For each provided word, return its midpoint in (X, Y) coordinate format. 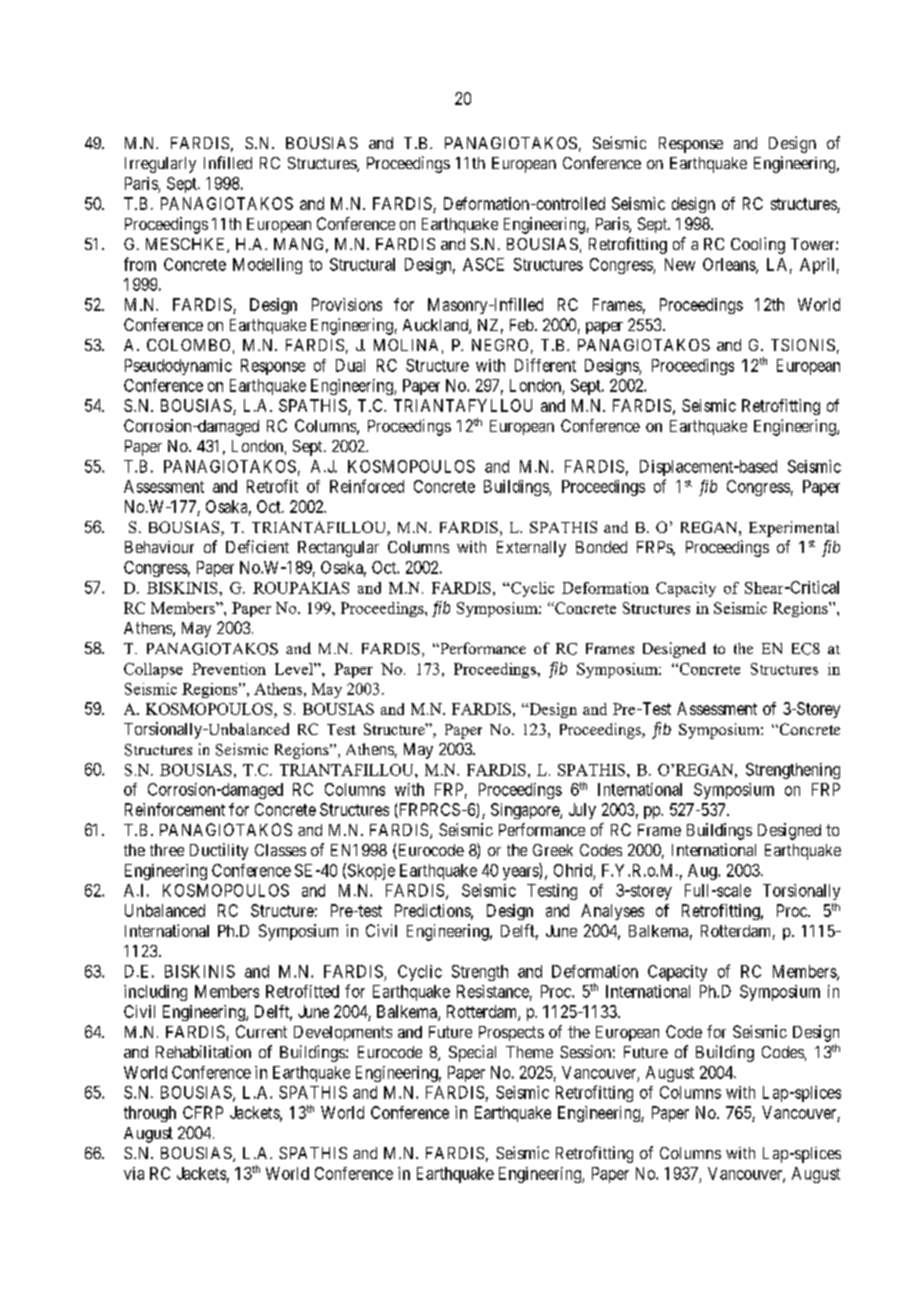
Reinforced (367, 486)
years (521, 873)
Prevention (229, 669)
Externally (531, 549)
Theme (529, 1052)
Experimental (794, 529)
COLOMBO (188, 345)
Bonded (601, 547)
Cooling (758, 245)
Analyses (612, 912)
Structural (362, 264)
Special (472, 1053)
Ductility (219, 851)
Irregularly (160, 165)
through (150, 1114)
